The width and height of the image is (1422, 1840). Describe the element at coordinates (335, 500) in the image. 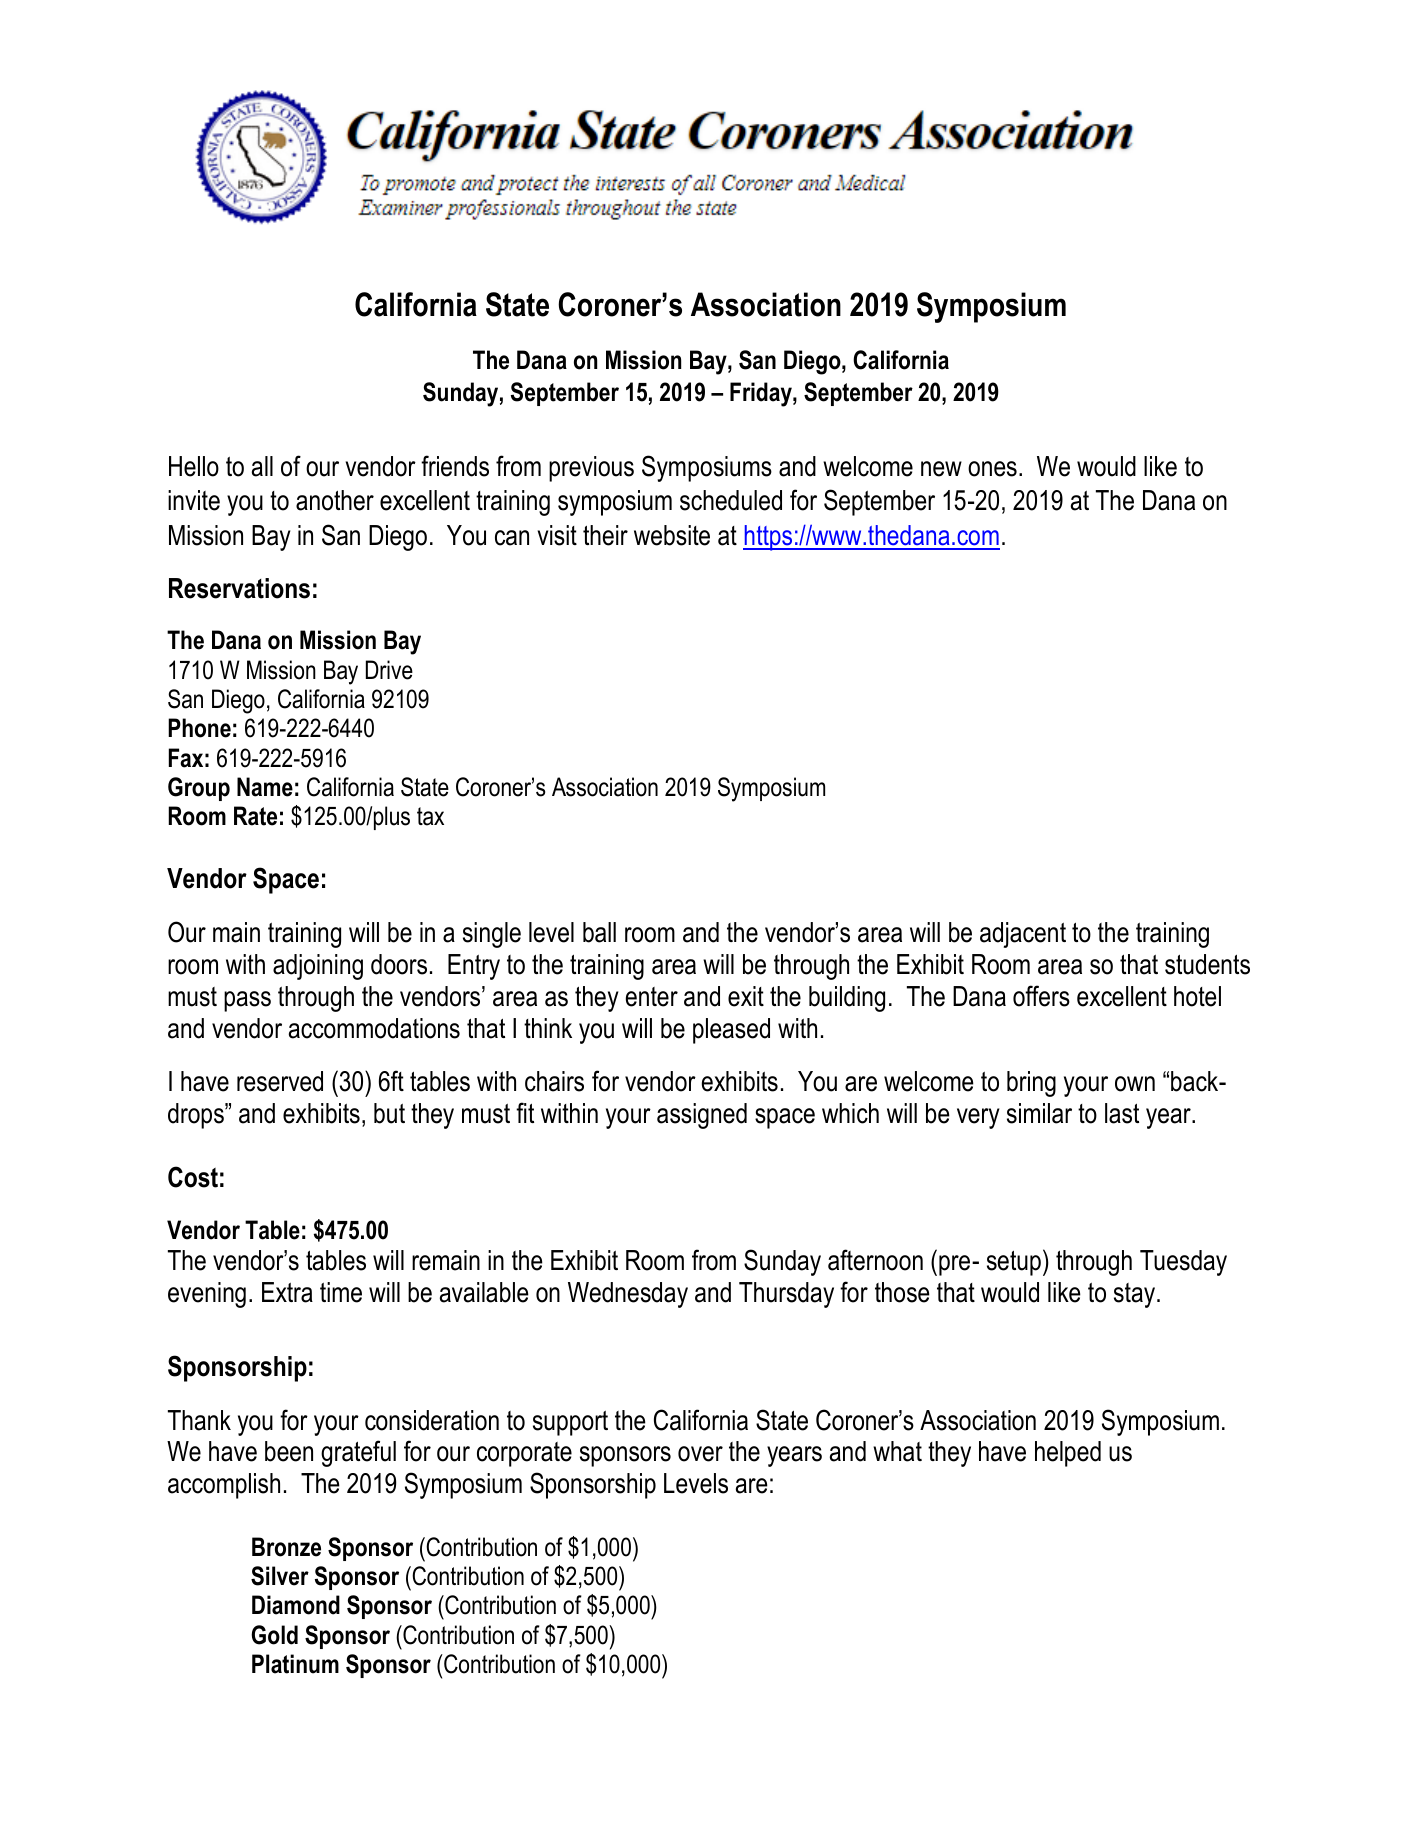

I see `another` at that location.
